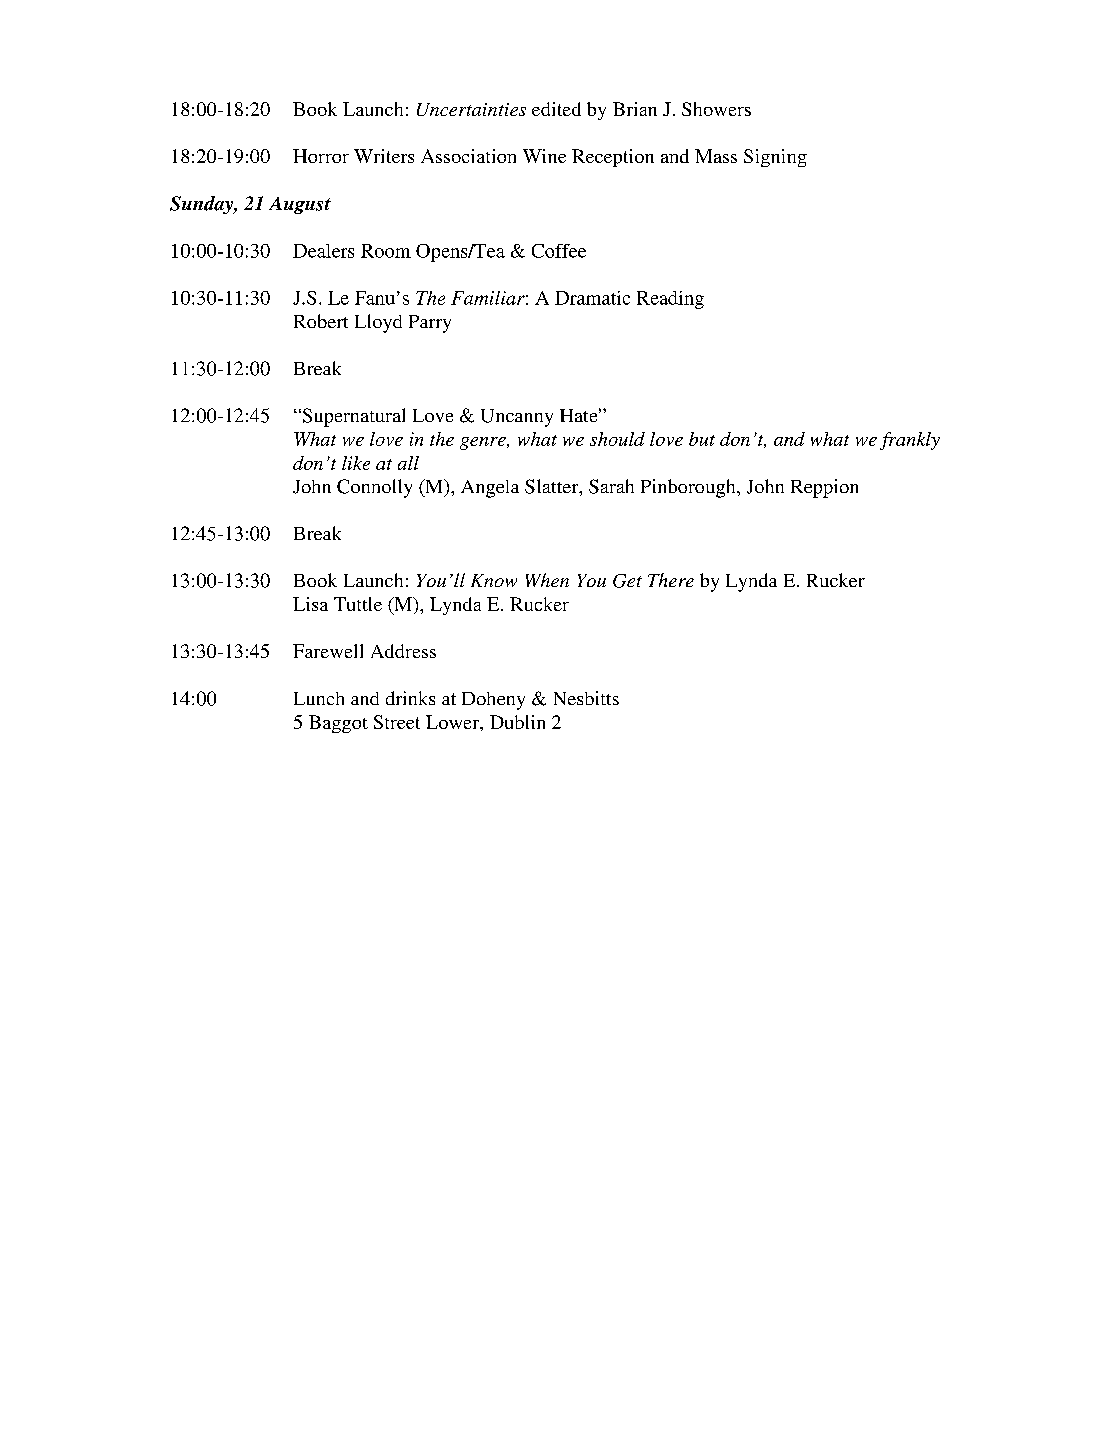 This screenshot has height=1439, width=1112. Describe the element at coordinates (384, 156) in the screenshot. I see `Writers` at that location.
